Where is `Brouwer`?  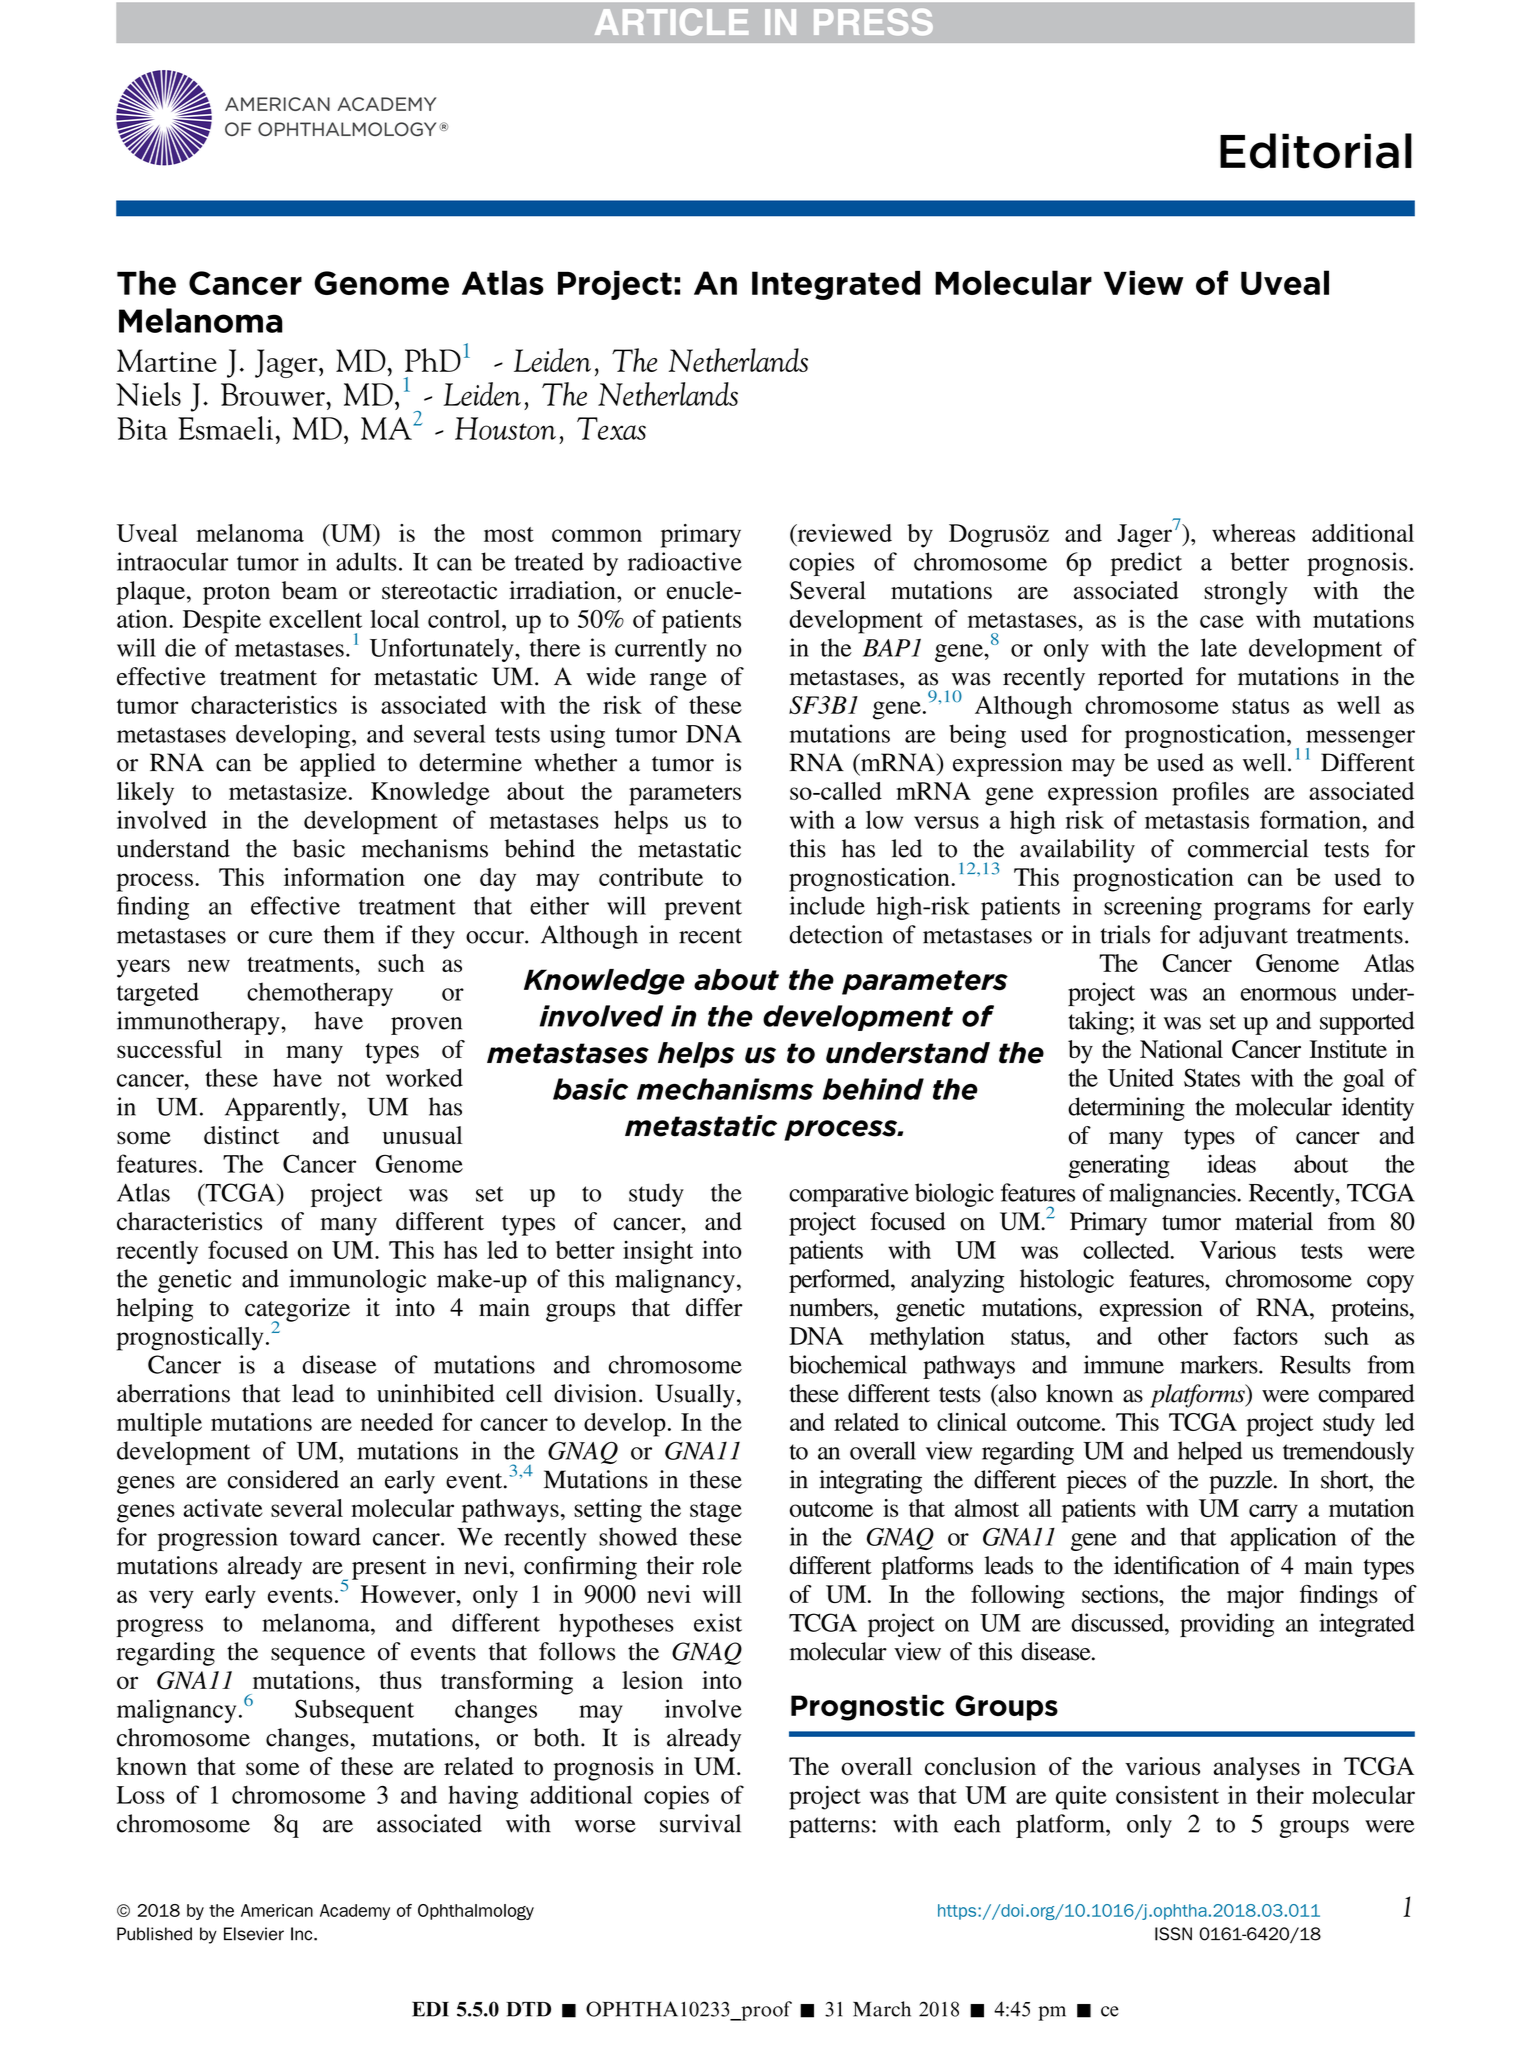 Brouwer is located at coordinates (274, 394).
